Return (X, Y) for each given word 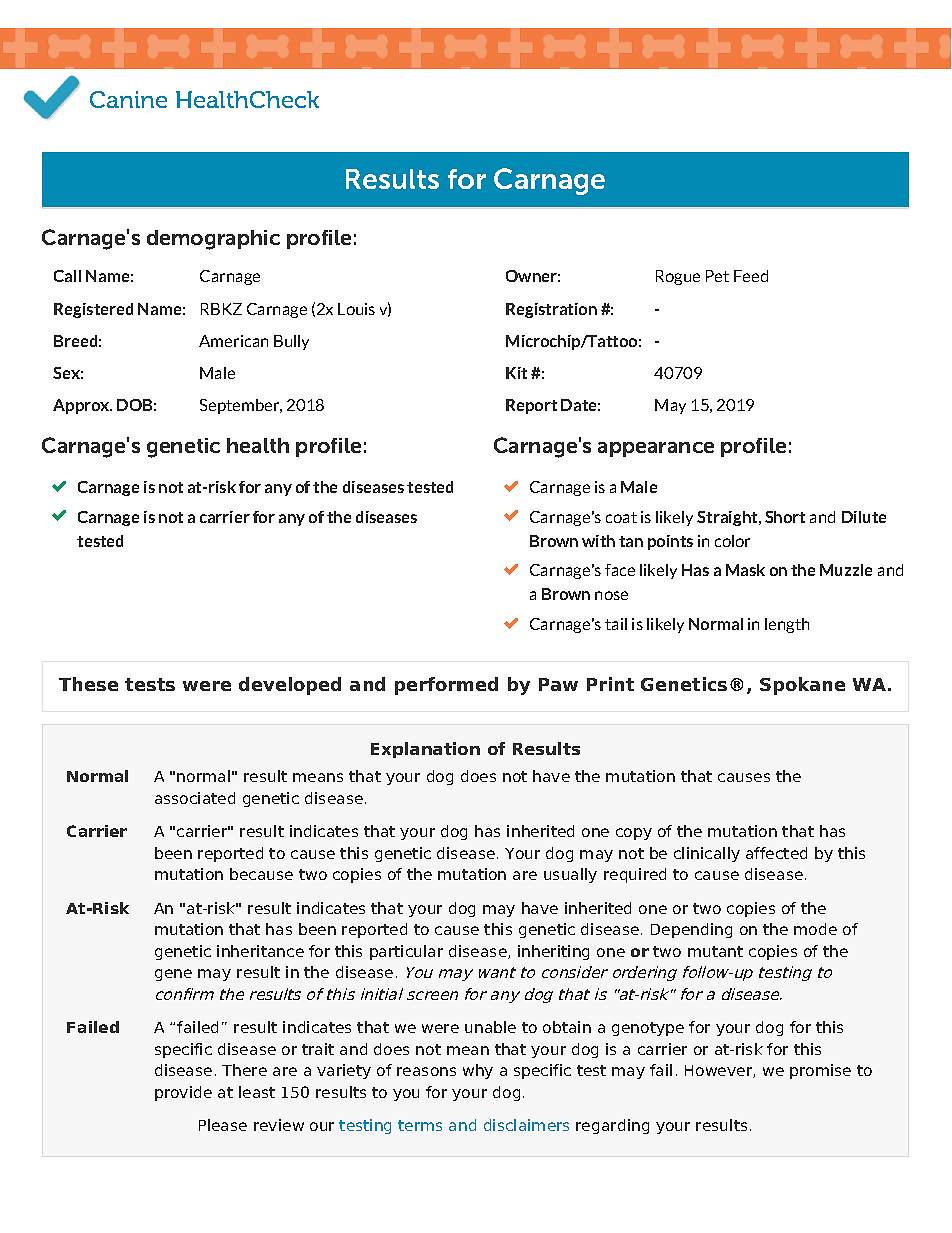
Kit (516, 373)
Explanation (425, 750)
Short (785, 517)
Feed (751, 276)
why (478, 1071)
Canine (128, 99)
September (241, 406)
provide (183, 1093)
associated (195, 798)
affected (776, 853)
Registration (551, 310)
